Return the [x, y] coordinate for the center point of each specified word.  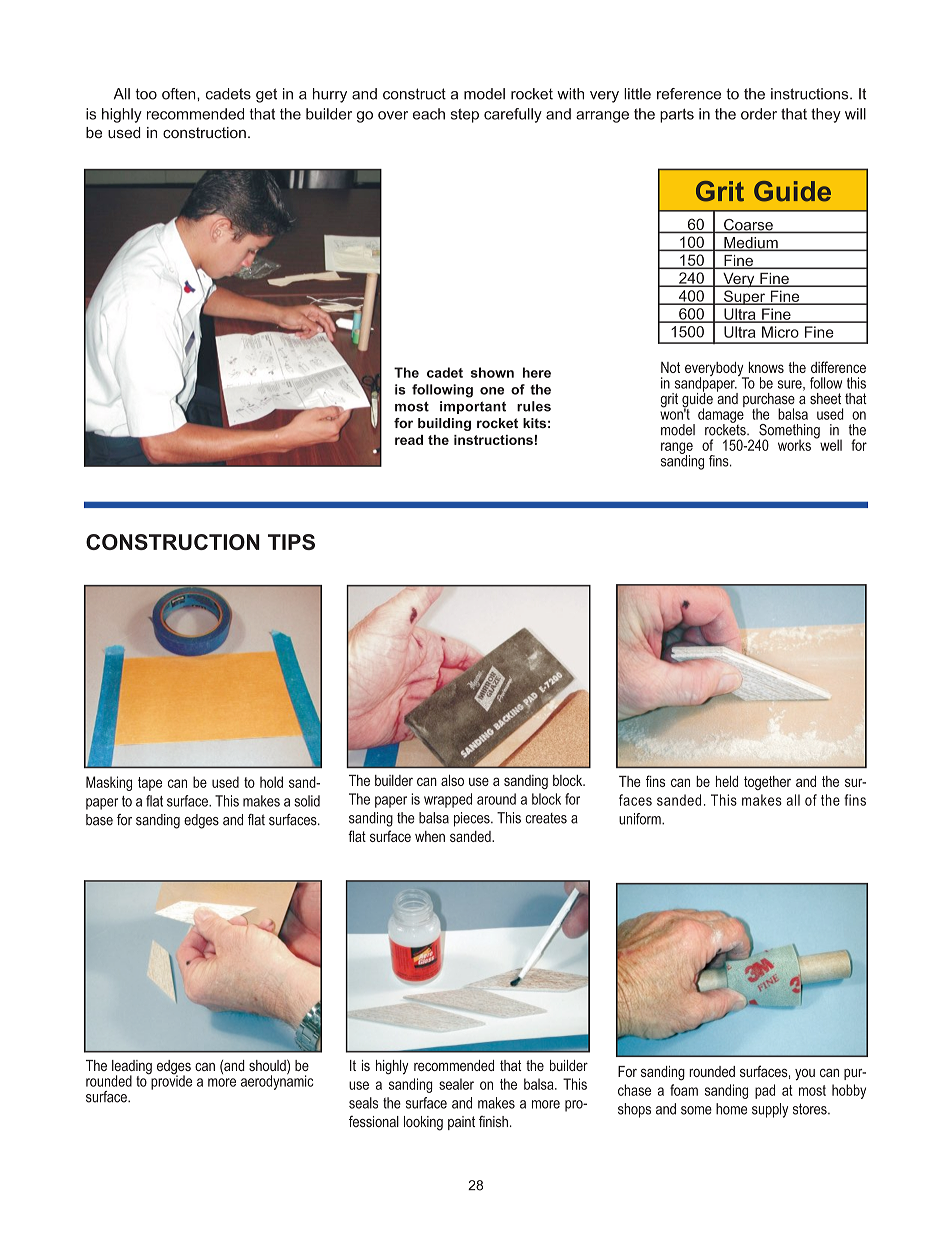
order [759, 114]
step [465, 116]
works [794, 445]
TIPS [291, 542]
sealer [456, 1084]
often [180, 94]
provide [170, 1081]
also [452, 780]
